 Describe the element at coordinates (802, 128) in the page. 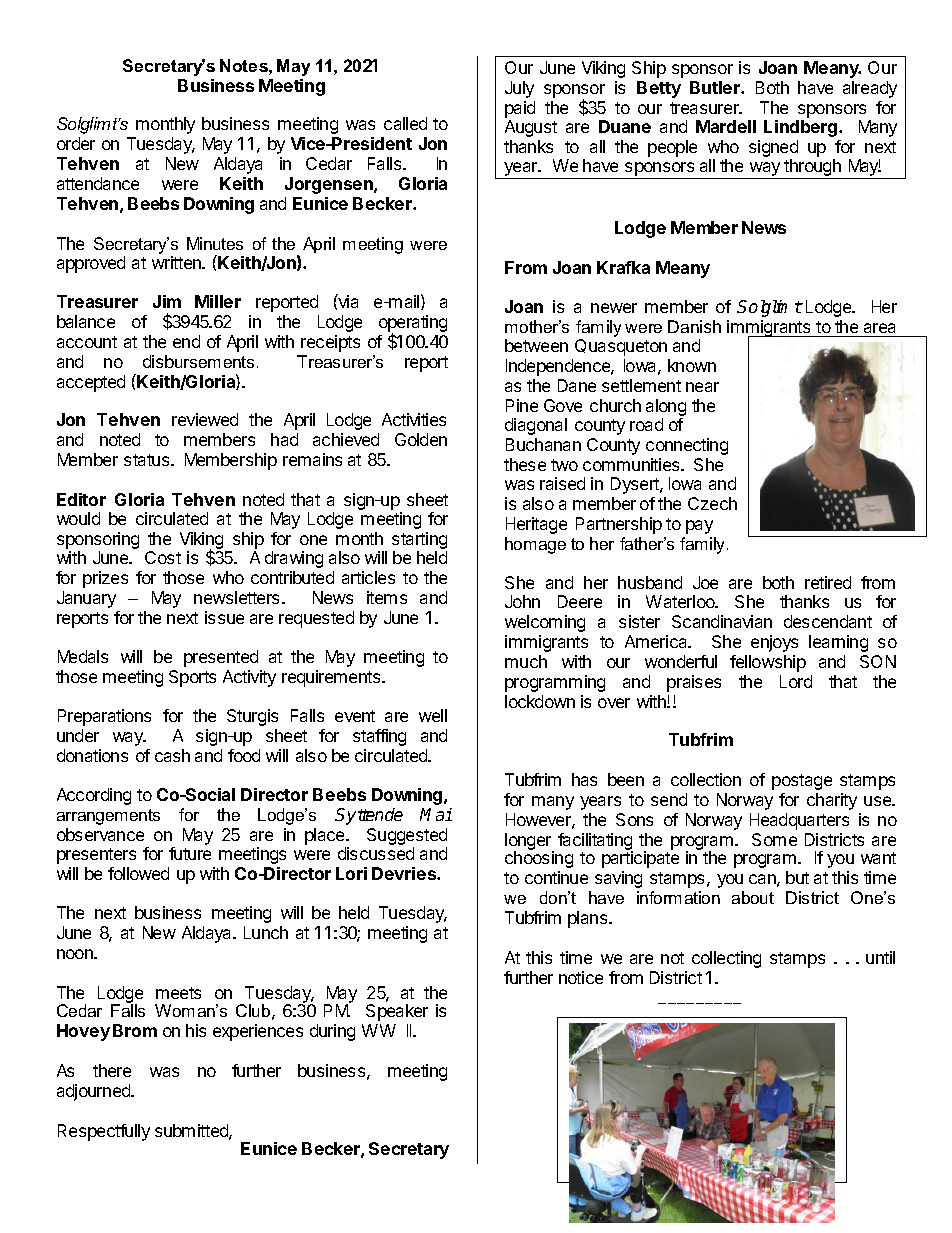

I see `Lindberg` at that location.
